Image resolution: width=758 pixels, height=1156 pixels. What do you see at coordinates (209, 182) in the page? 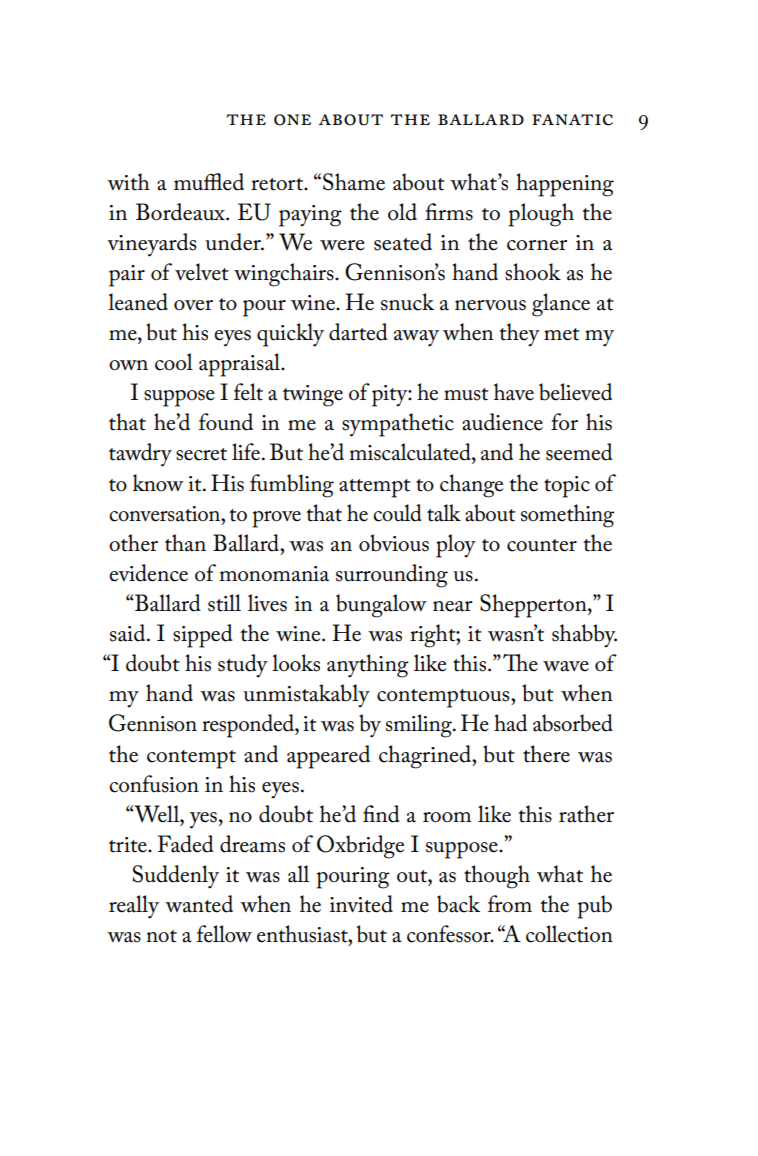
I see `muffled` at bounding box center [209, 182].
